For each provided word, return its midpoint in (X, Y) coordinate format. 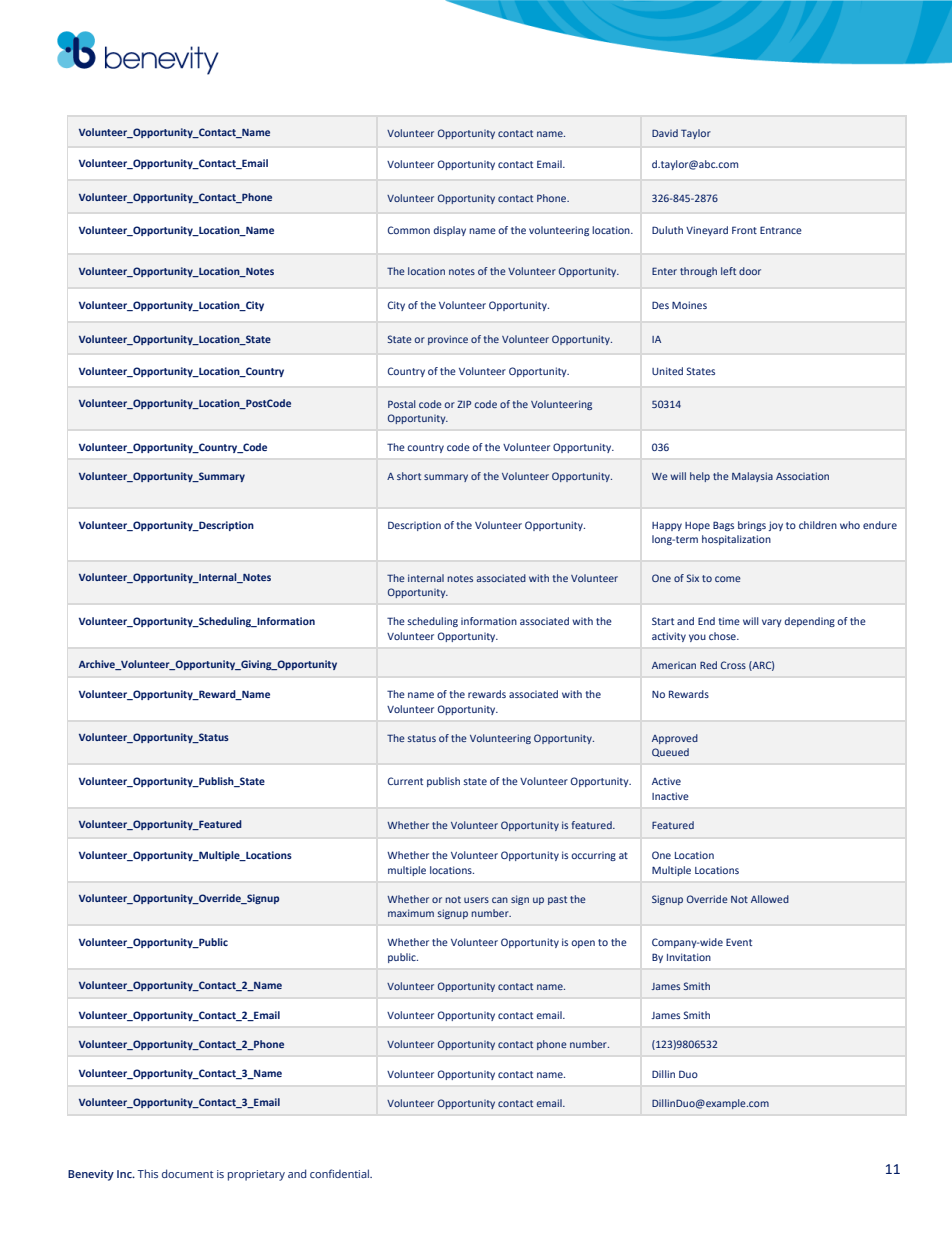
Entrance (781, 230)
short (409, 476)
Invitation (689, 957)
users (476, 900)
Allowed (770, 899)
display (450, 231)
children (818, 525)
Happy (667, 526)
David (665, 133)
